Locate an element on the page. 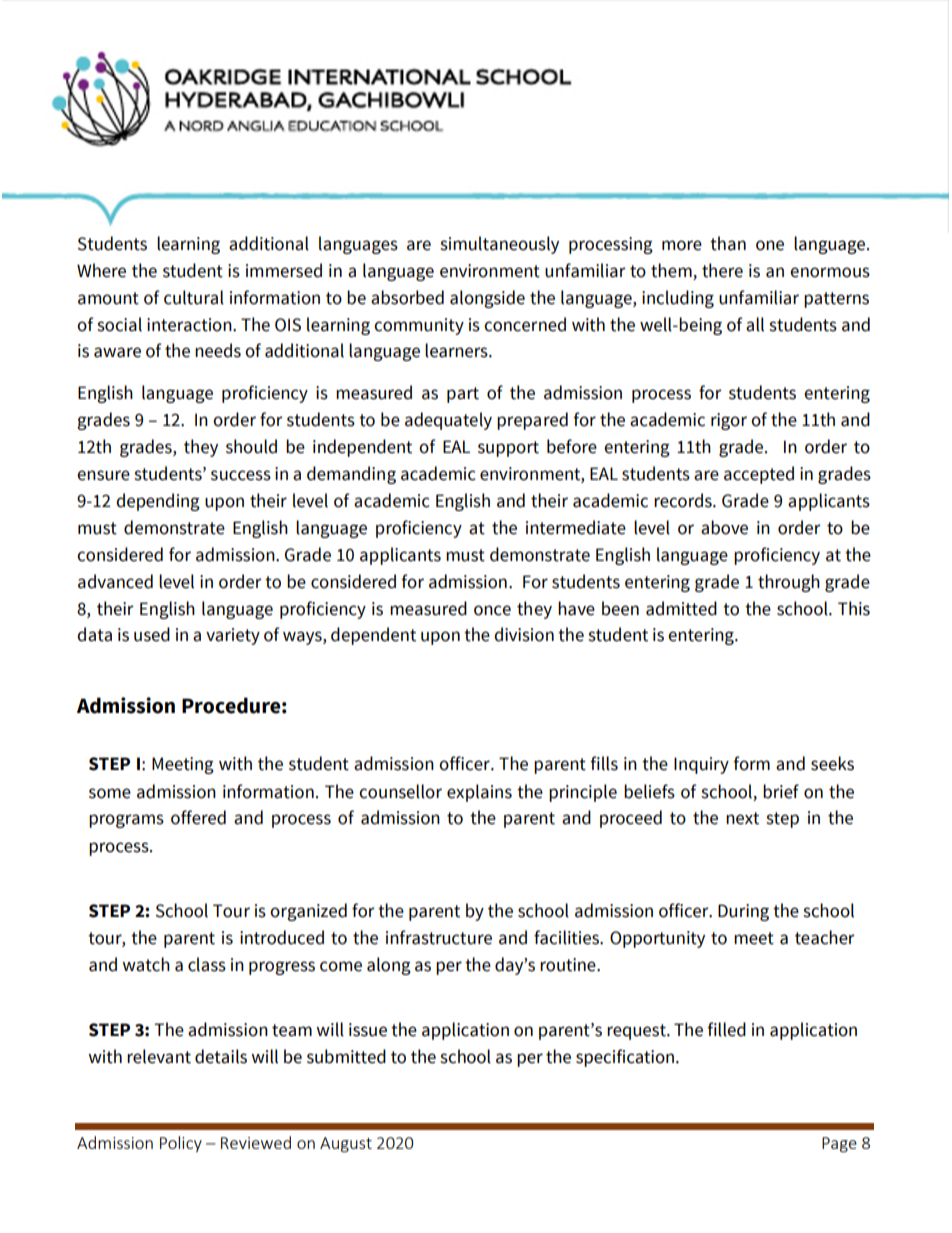 This image has height=1233, width=952. there is located at coordinates (722, 270).
